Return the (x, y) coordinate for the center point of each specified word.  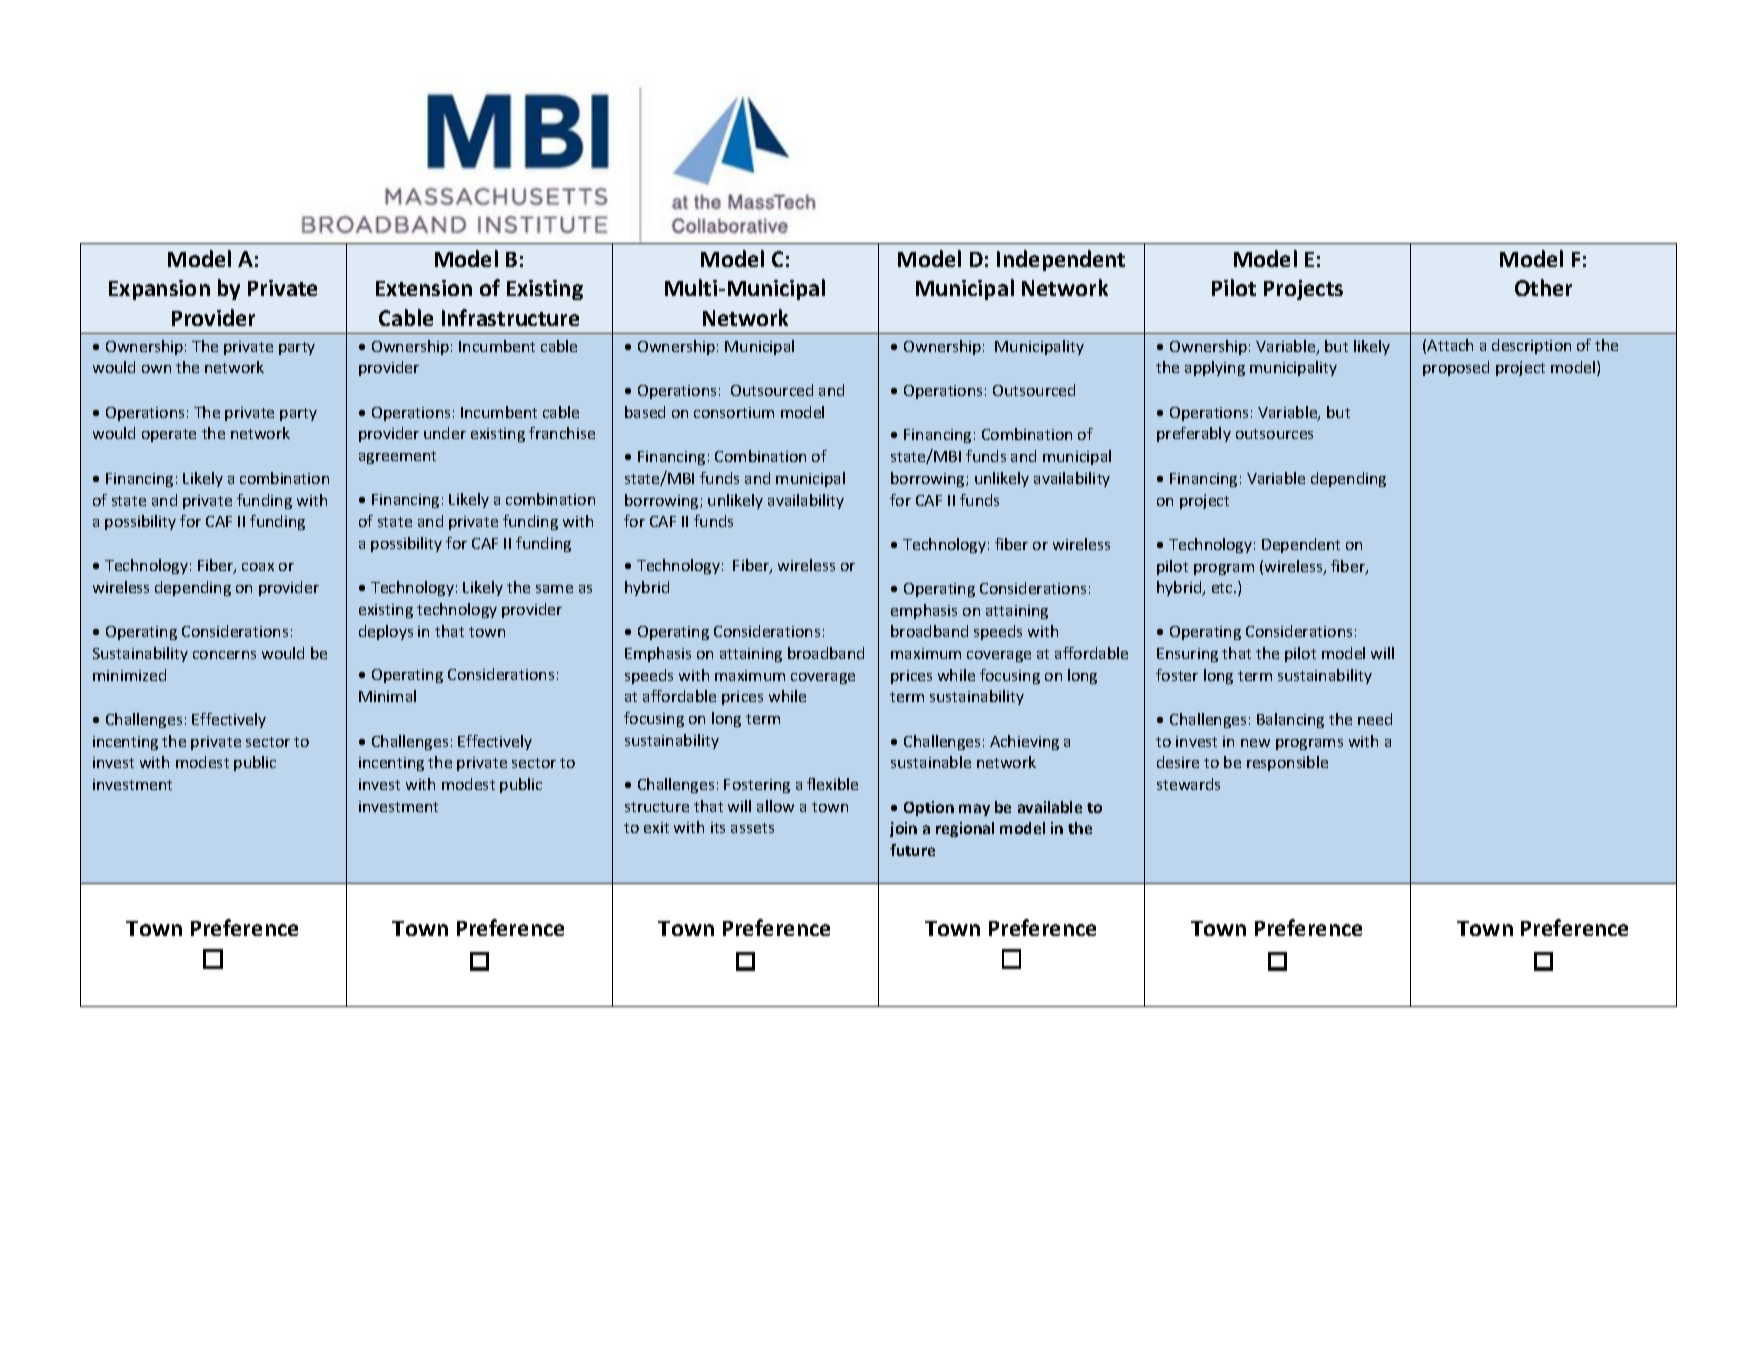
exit (656, 827)
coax (258, 567)
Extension (424, 288)
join (903, 829)
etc (1223, 588)
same (554, 589)
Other (1543, 287)
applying (1215, 368)
